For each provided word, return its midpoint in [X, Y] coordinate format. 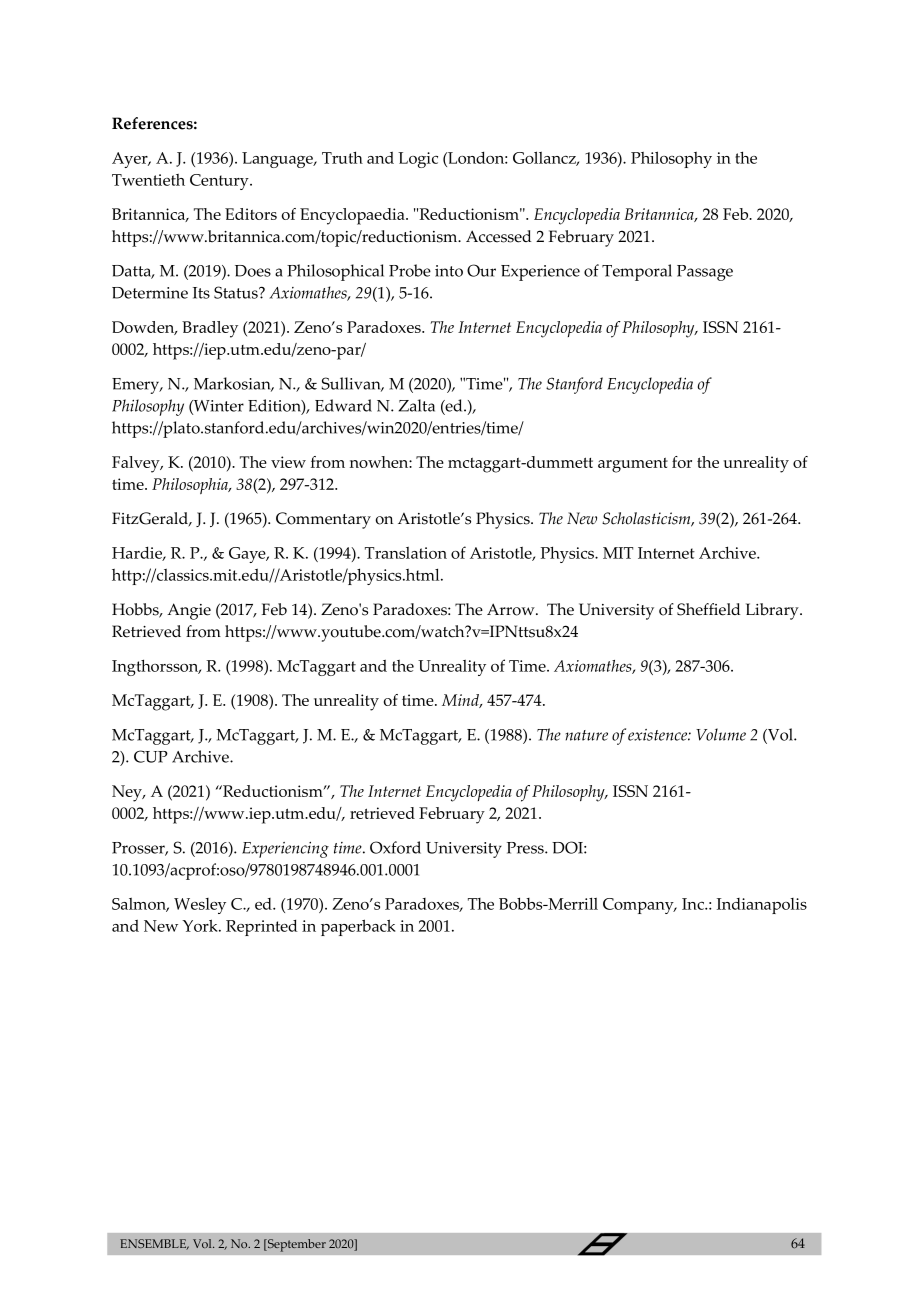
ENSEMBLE [154, 1244]
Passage [705, 273]
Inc [694, 904]
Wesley [200, 906]
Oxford [395, 847]
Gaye [248, 555]
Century [220, 182]
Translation [406, 553]
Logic [418, 160]
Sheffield [708, 609]
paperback [358, 927]
